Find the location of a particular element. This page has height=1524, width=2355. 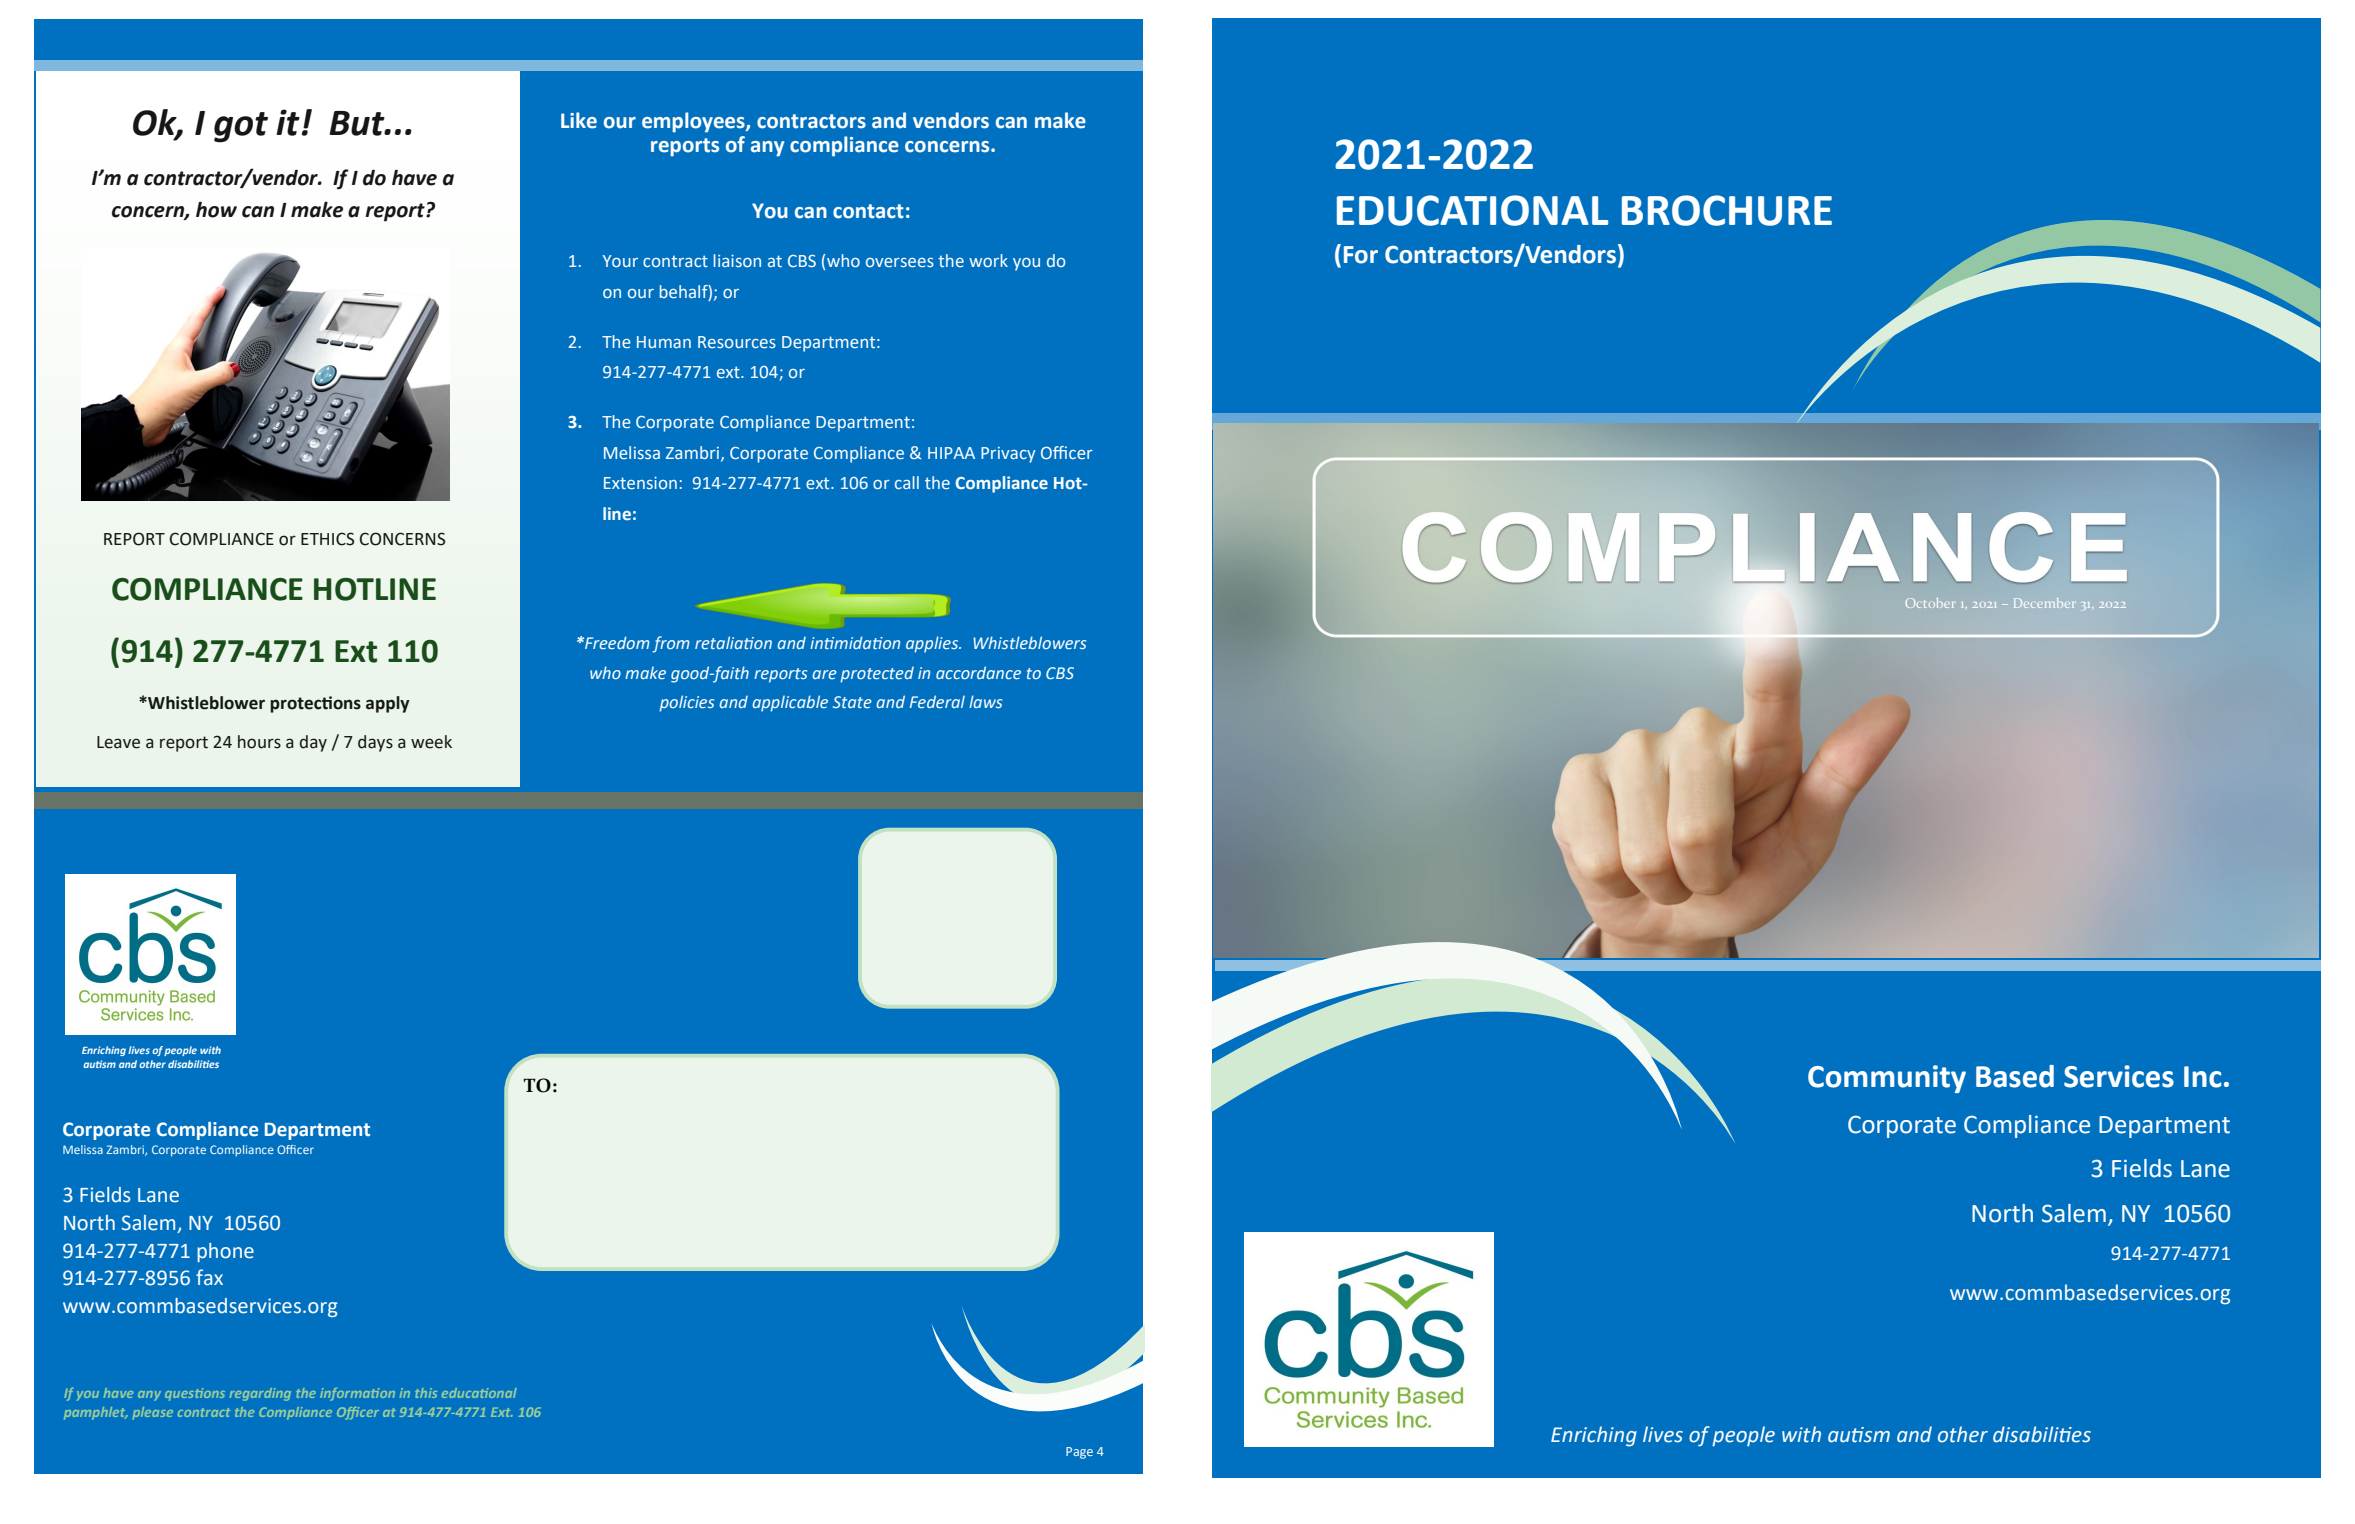

October is located at coordinates (1930, 603).
